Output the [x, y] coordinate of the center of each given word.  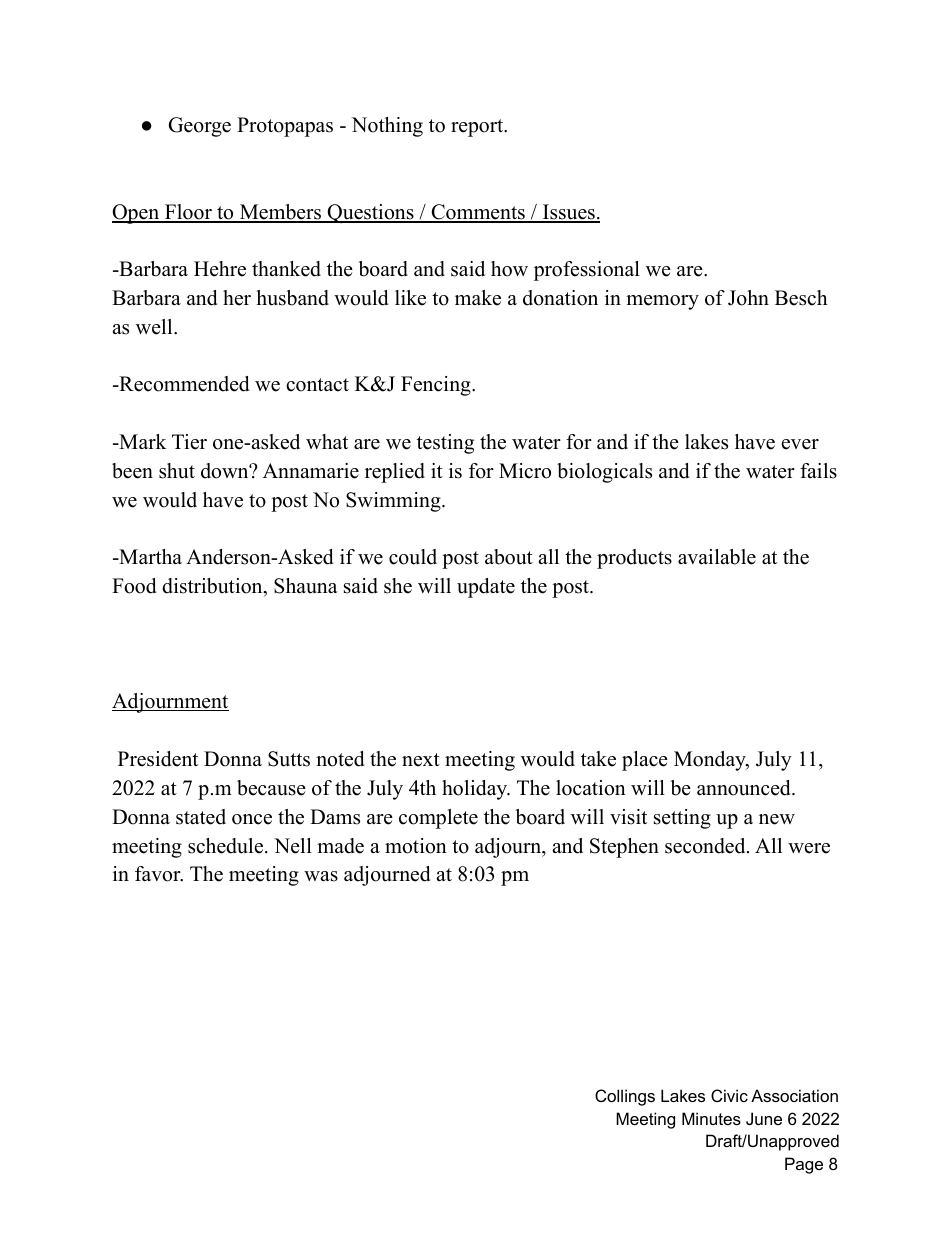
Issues [569, 213]
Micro [525, 471]
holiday [476, 790]
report [478, 128]
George [199, 127]
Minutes [711, 1118]
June [764, 1118]
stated [201, 817]
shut [177, 471]
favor [159, 874]
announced [745, 788]
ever [800, 444]
